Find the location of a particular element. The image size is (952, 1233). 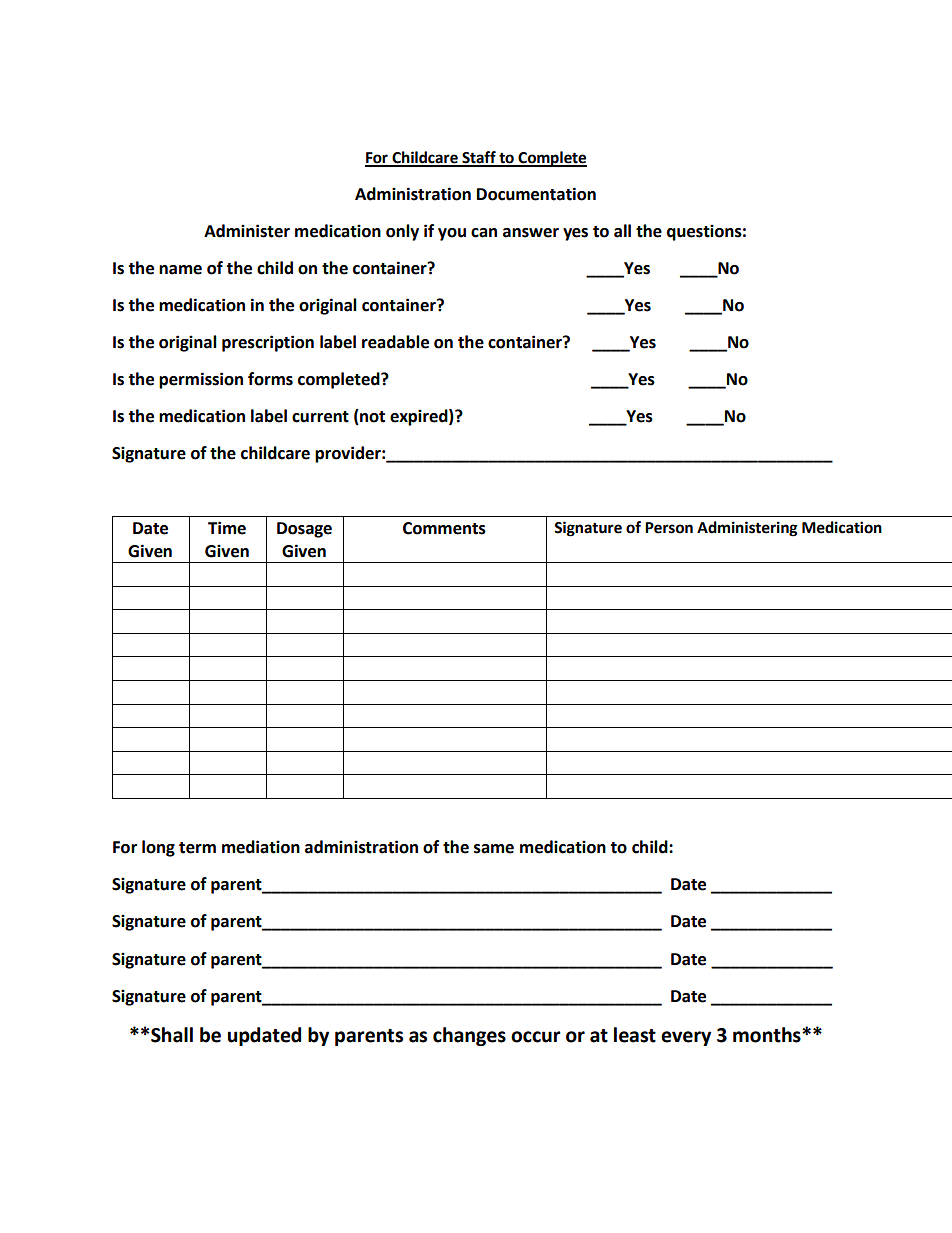

Person is located at coordinates (669, 528).
